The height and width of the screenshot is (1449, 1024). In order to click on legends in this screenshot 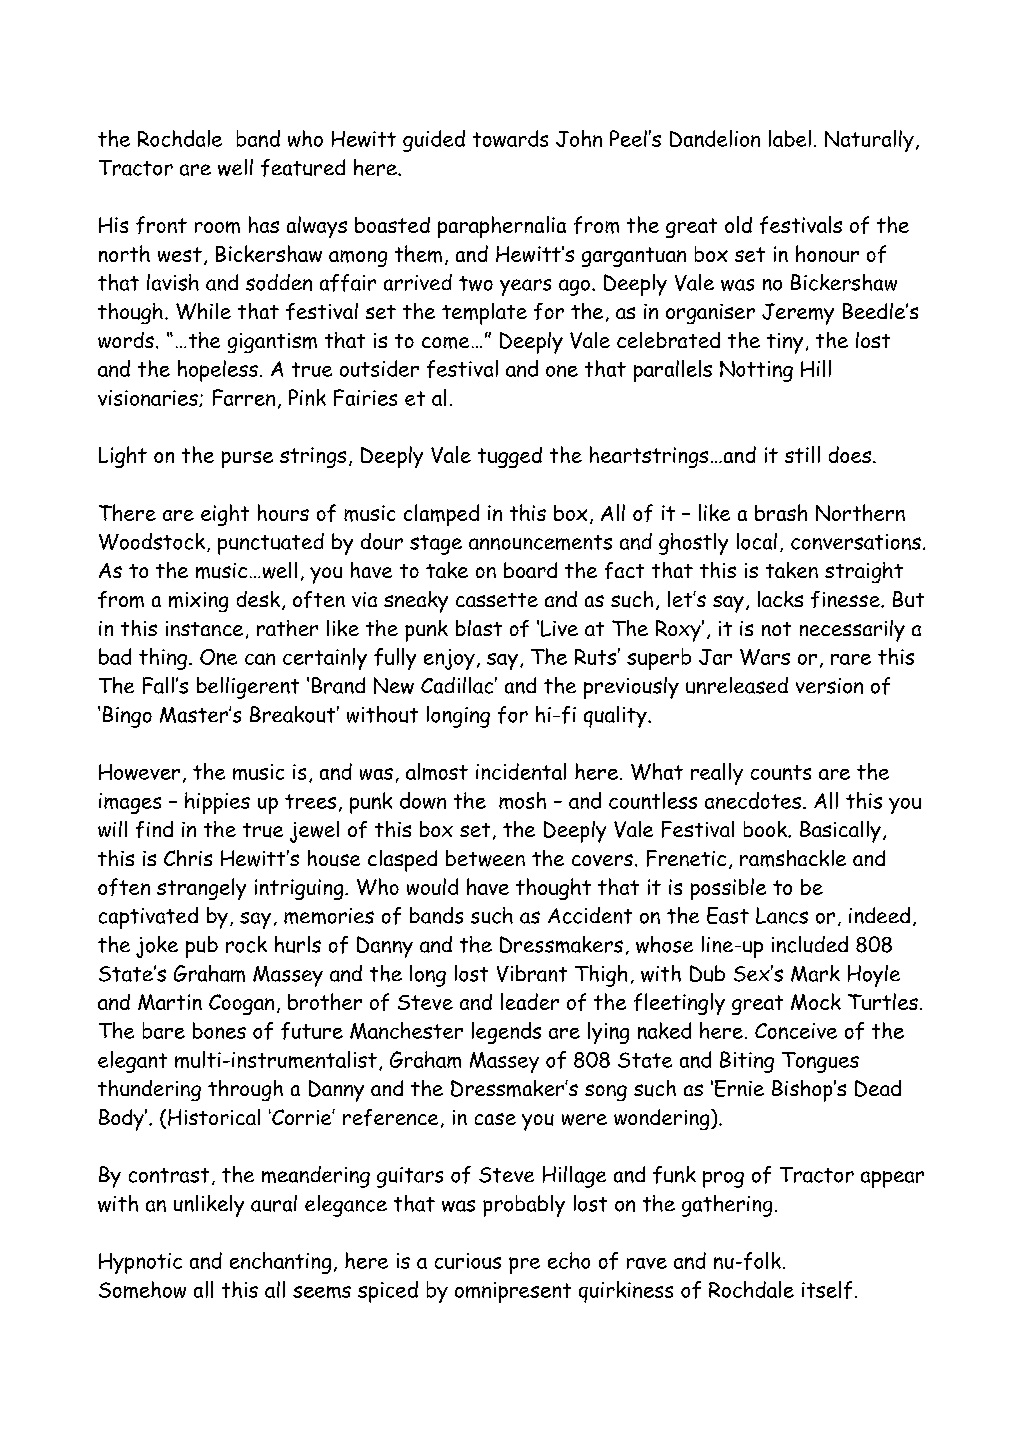, I will do `click(506, 1033)`.
